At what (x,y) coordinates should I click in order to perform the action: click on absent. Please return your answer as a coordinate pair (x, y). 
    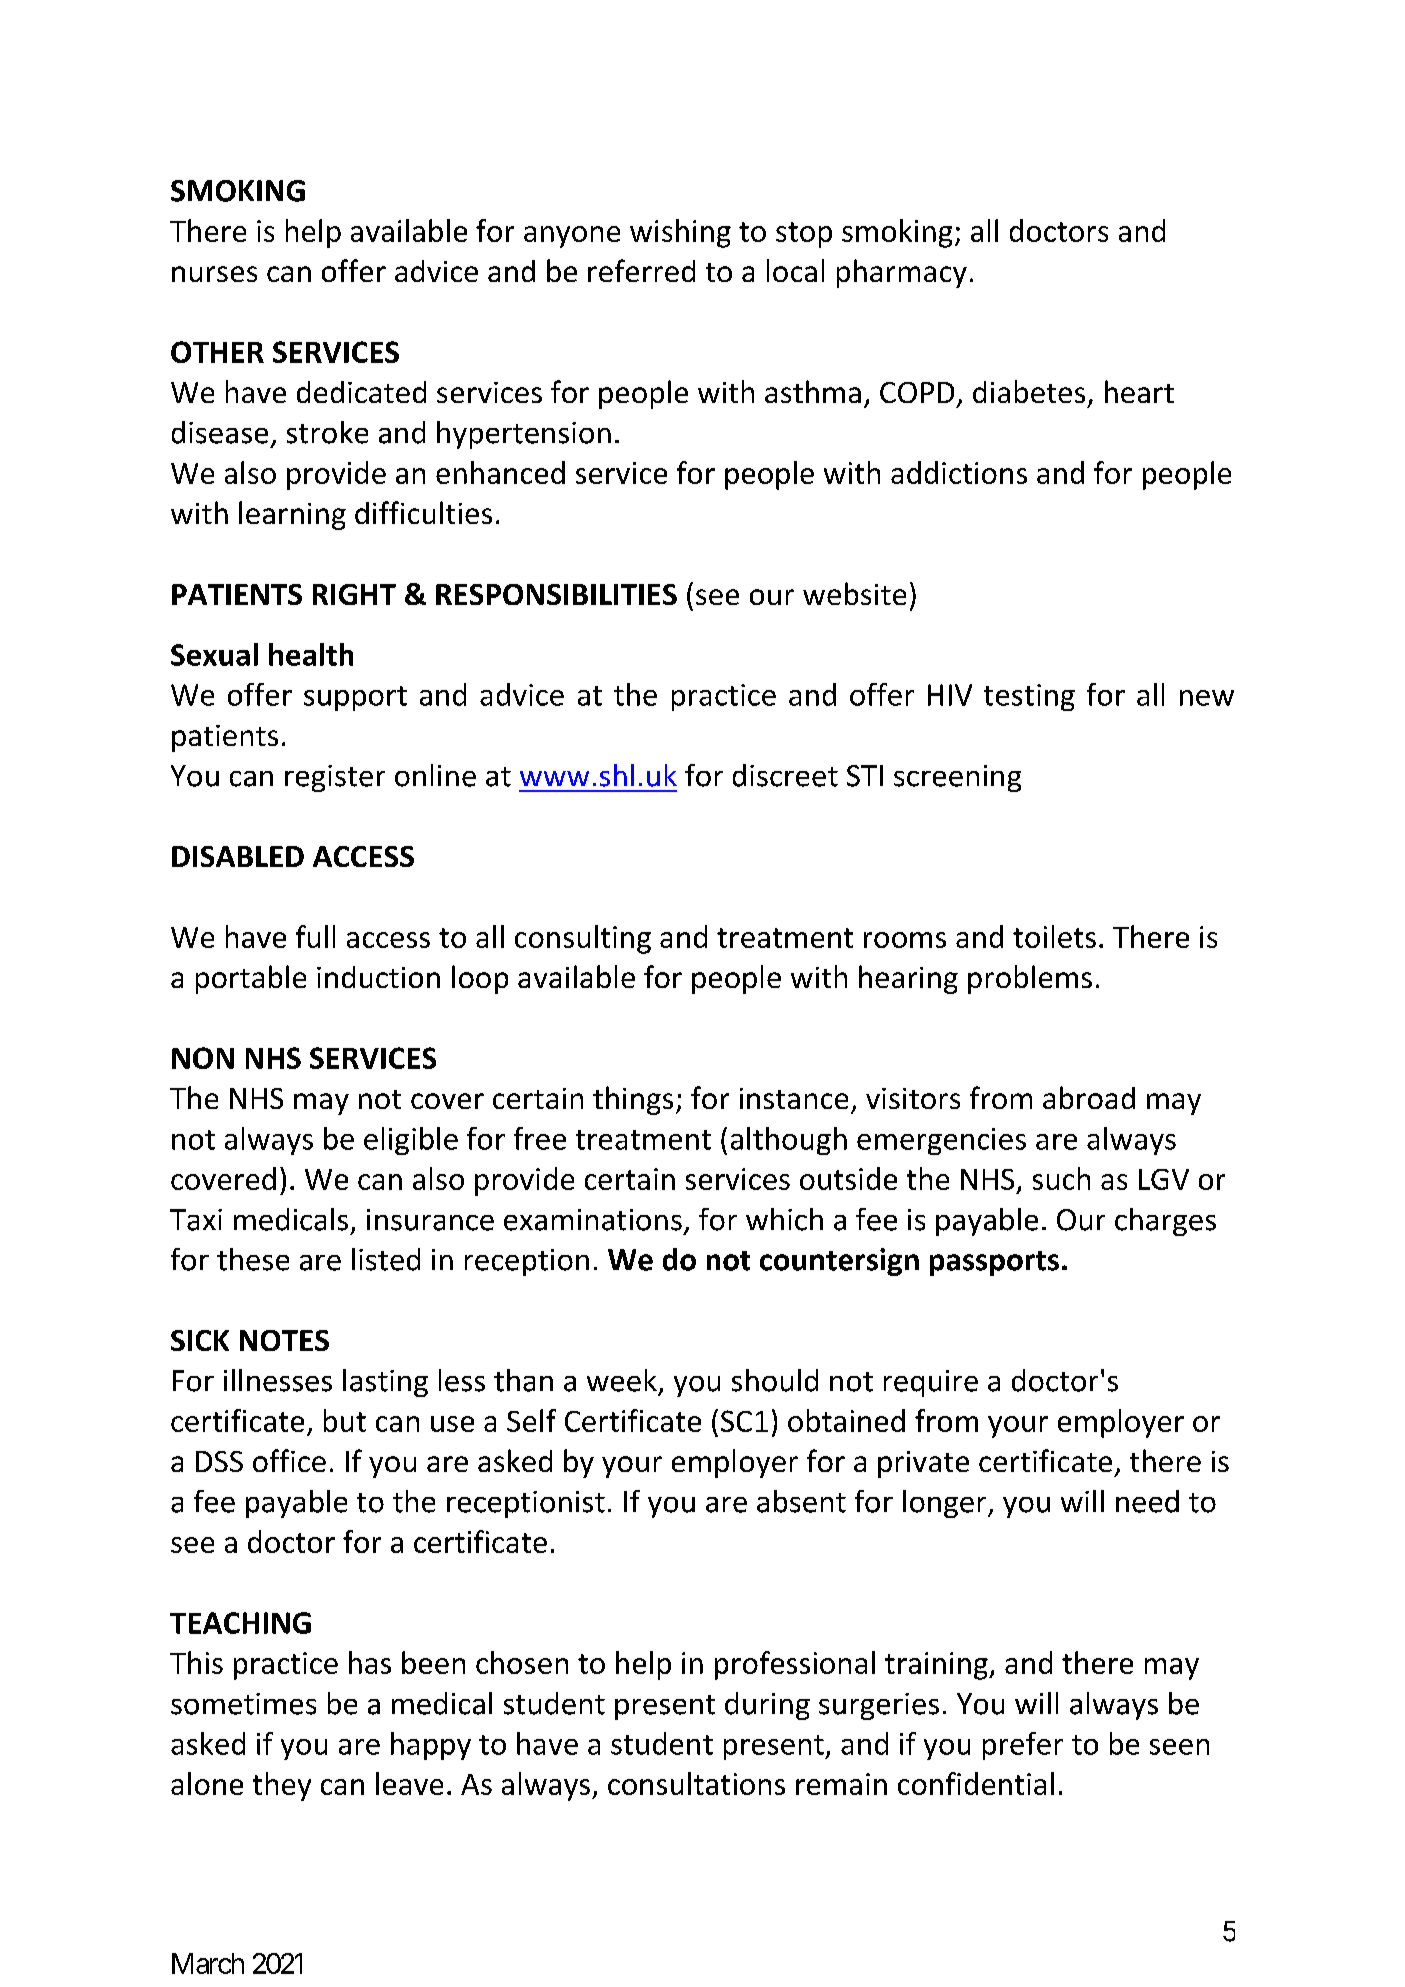
    Looking at the image, I should click on (801, 1501).
